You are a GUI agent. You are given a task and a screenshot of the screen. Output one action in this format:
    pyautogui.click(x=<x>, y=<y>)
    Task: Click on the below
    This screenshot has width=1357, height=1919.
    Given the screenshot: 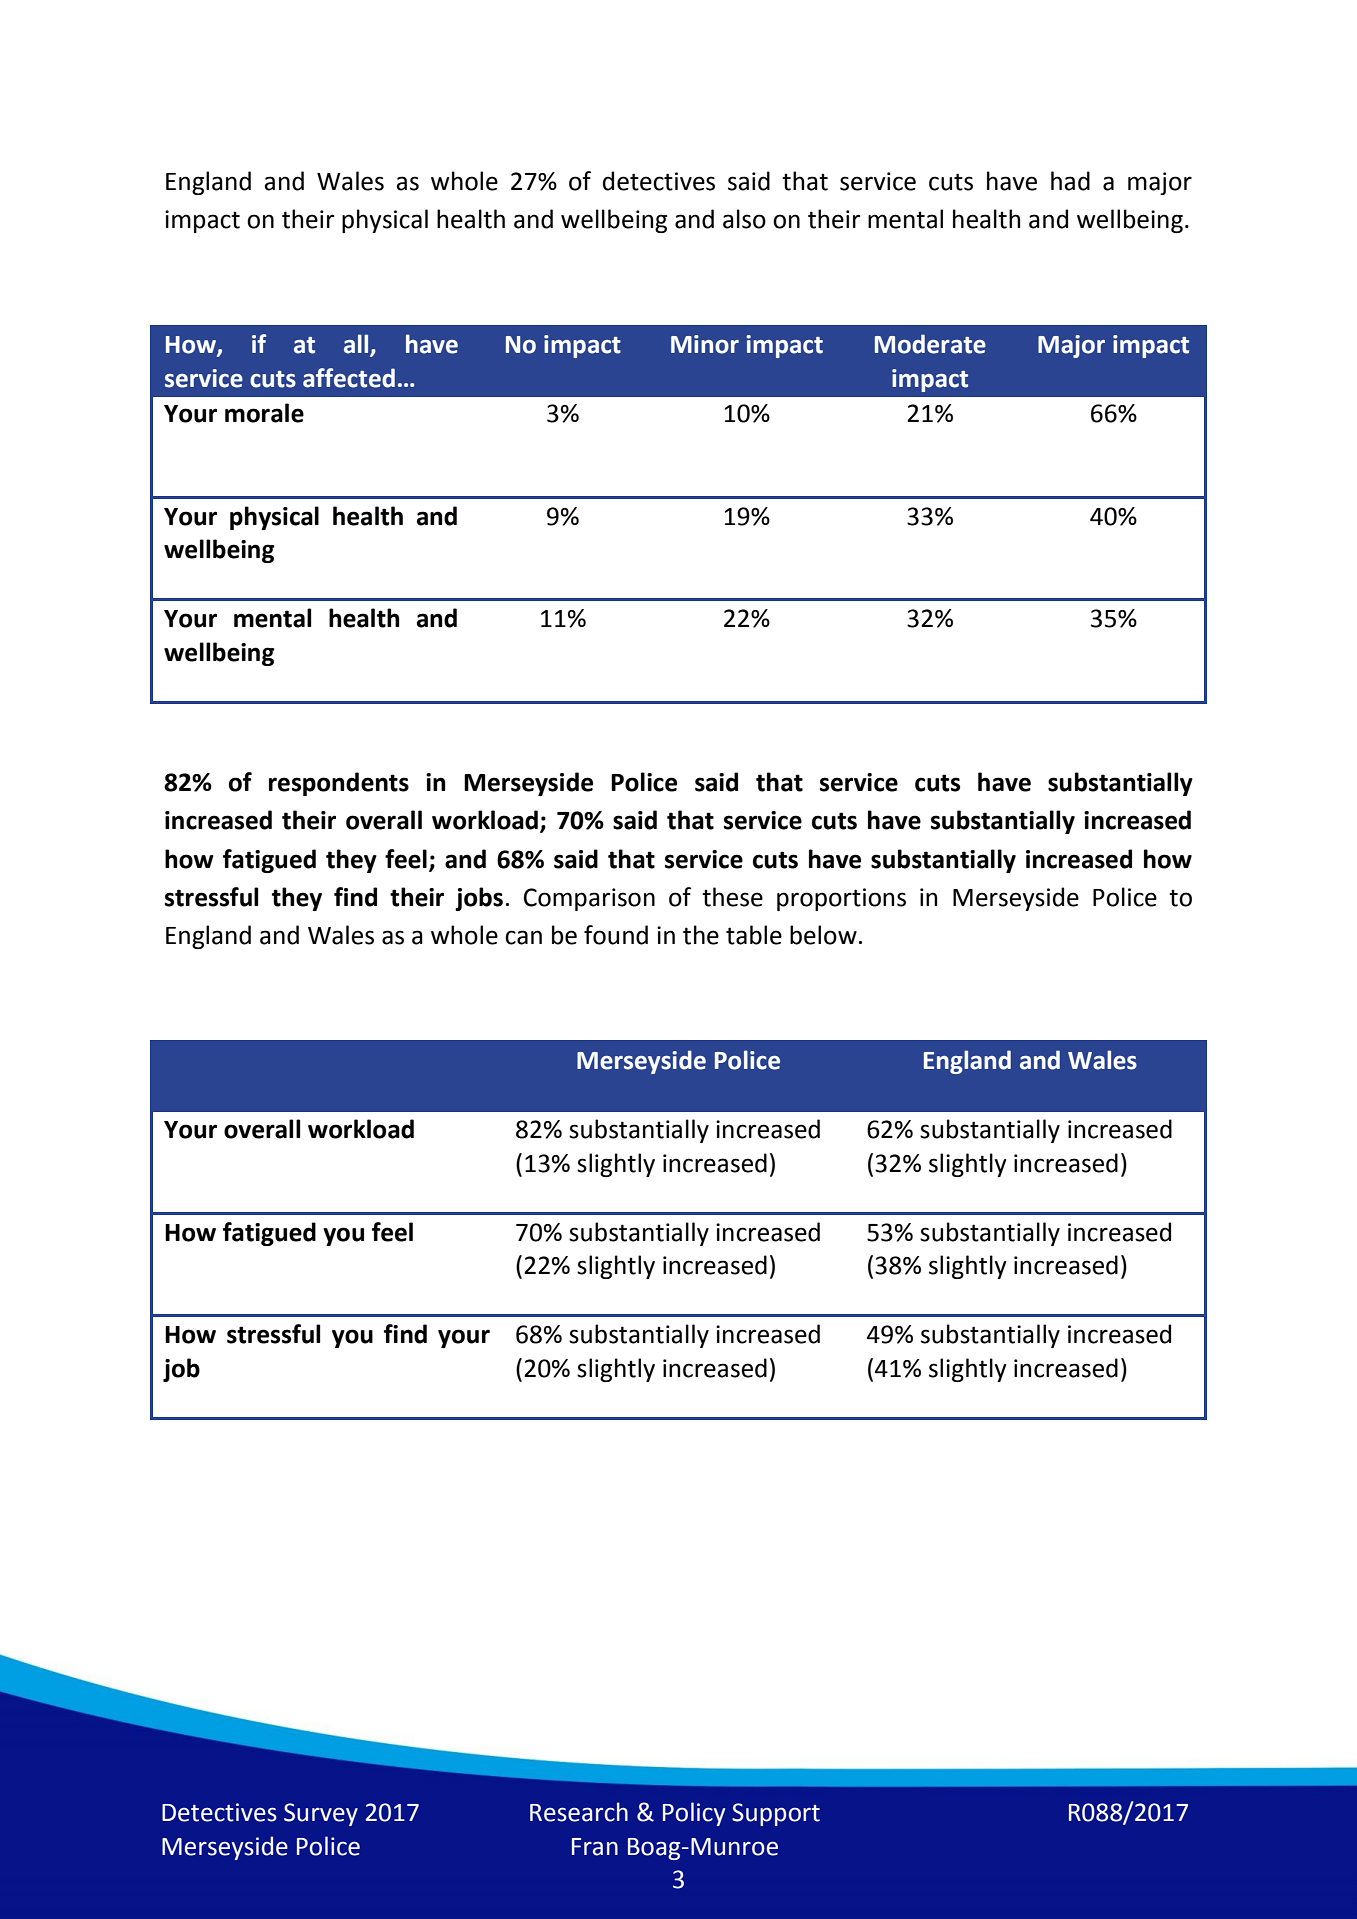 What is the action you would take?
    pyautogui.click(x=823, y=935)
